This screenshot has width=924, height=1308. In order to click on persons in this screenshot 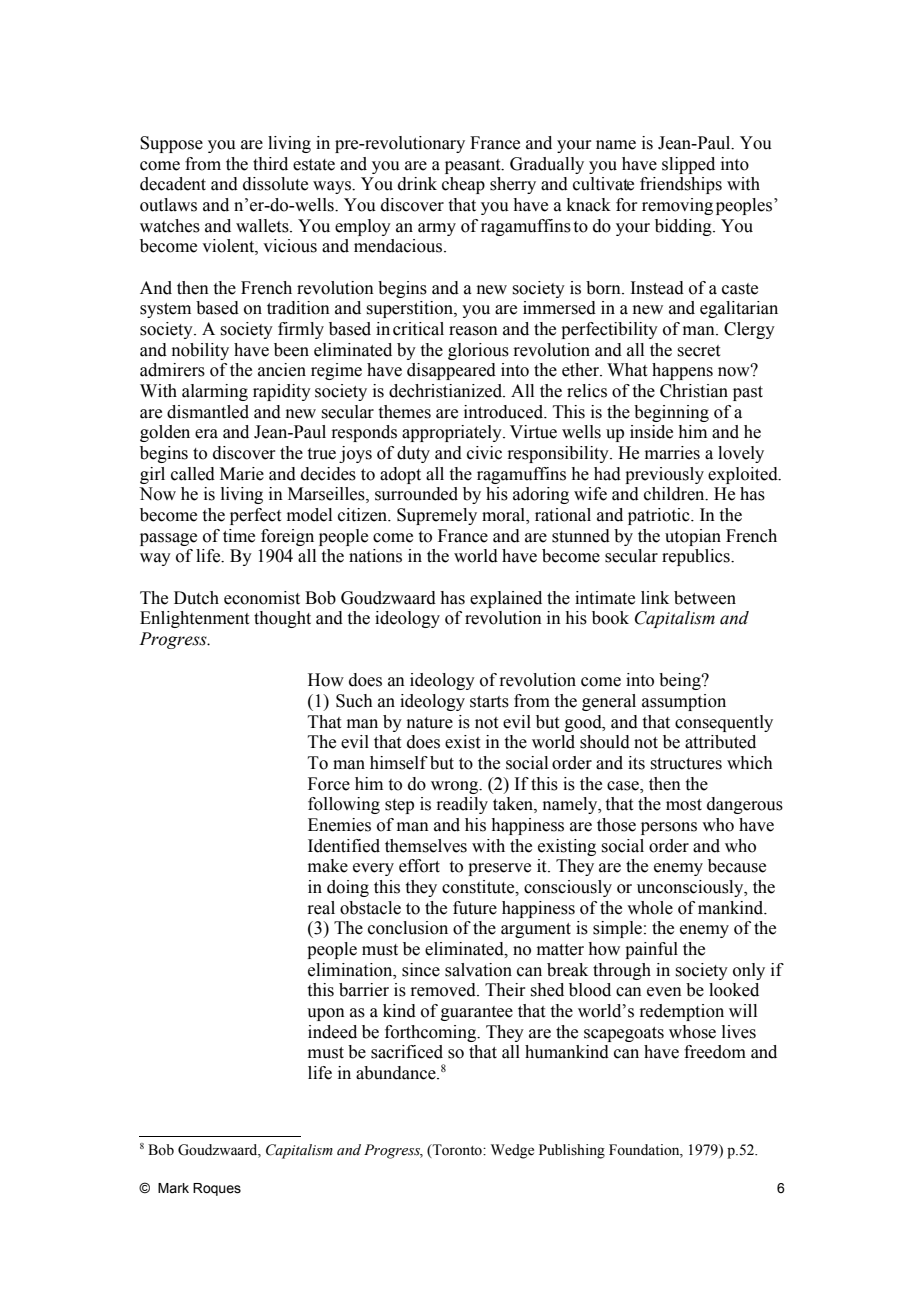, I will do `click(669, 828)`.
